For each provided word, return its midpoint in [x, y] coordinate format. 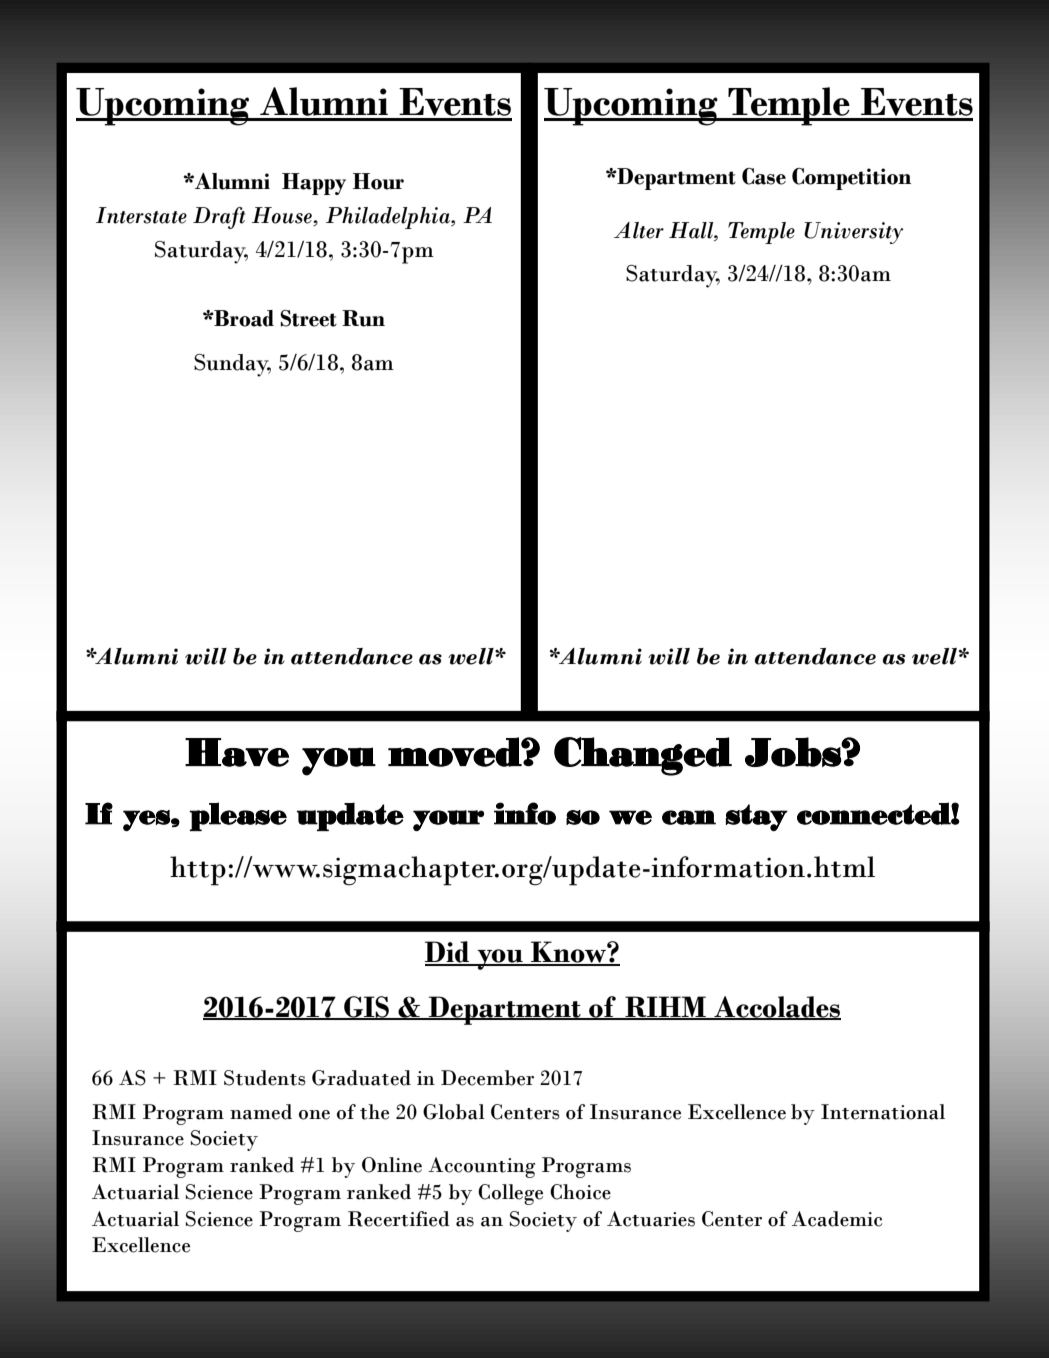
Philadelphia [389, 218]
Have [237, 752]
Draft [219, 218]
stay [757, 817]
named [261, 1112]
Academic [837, 1219]
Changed [643, 756]
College [510, 1194]
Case [764, 176]
